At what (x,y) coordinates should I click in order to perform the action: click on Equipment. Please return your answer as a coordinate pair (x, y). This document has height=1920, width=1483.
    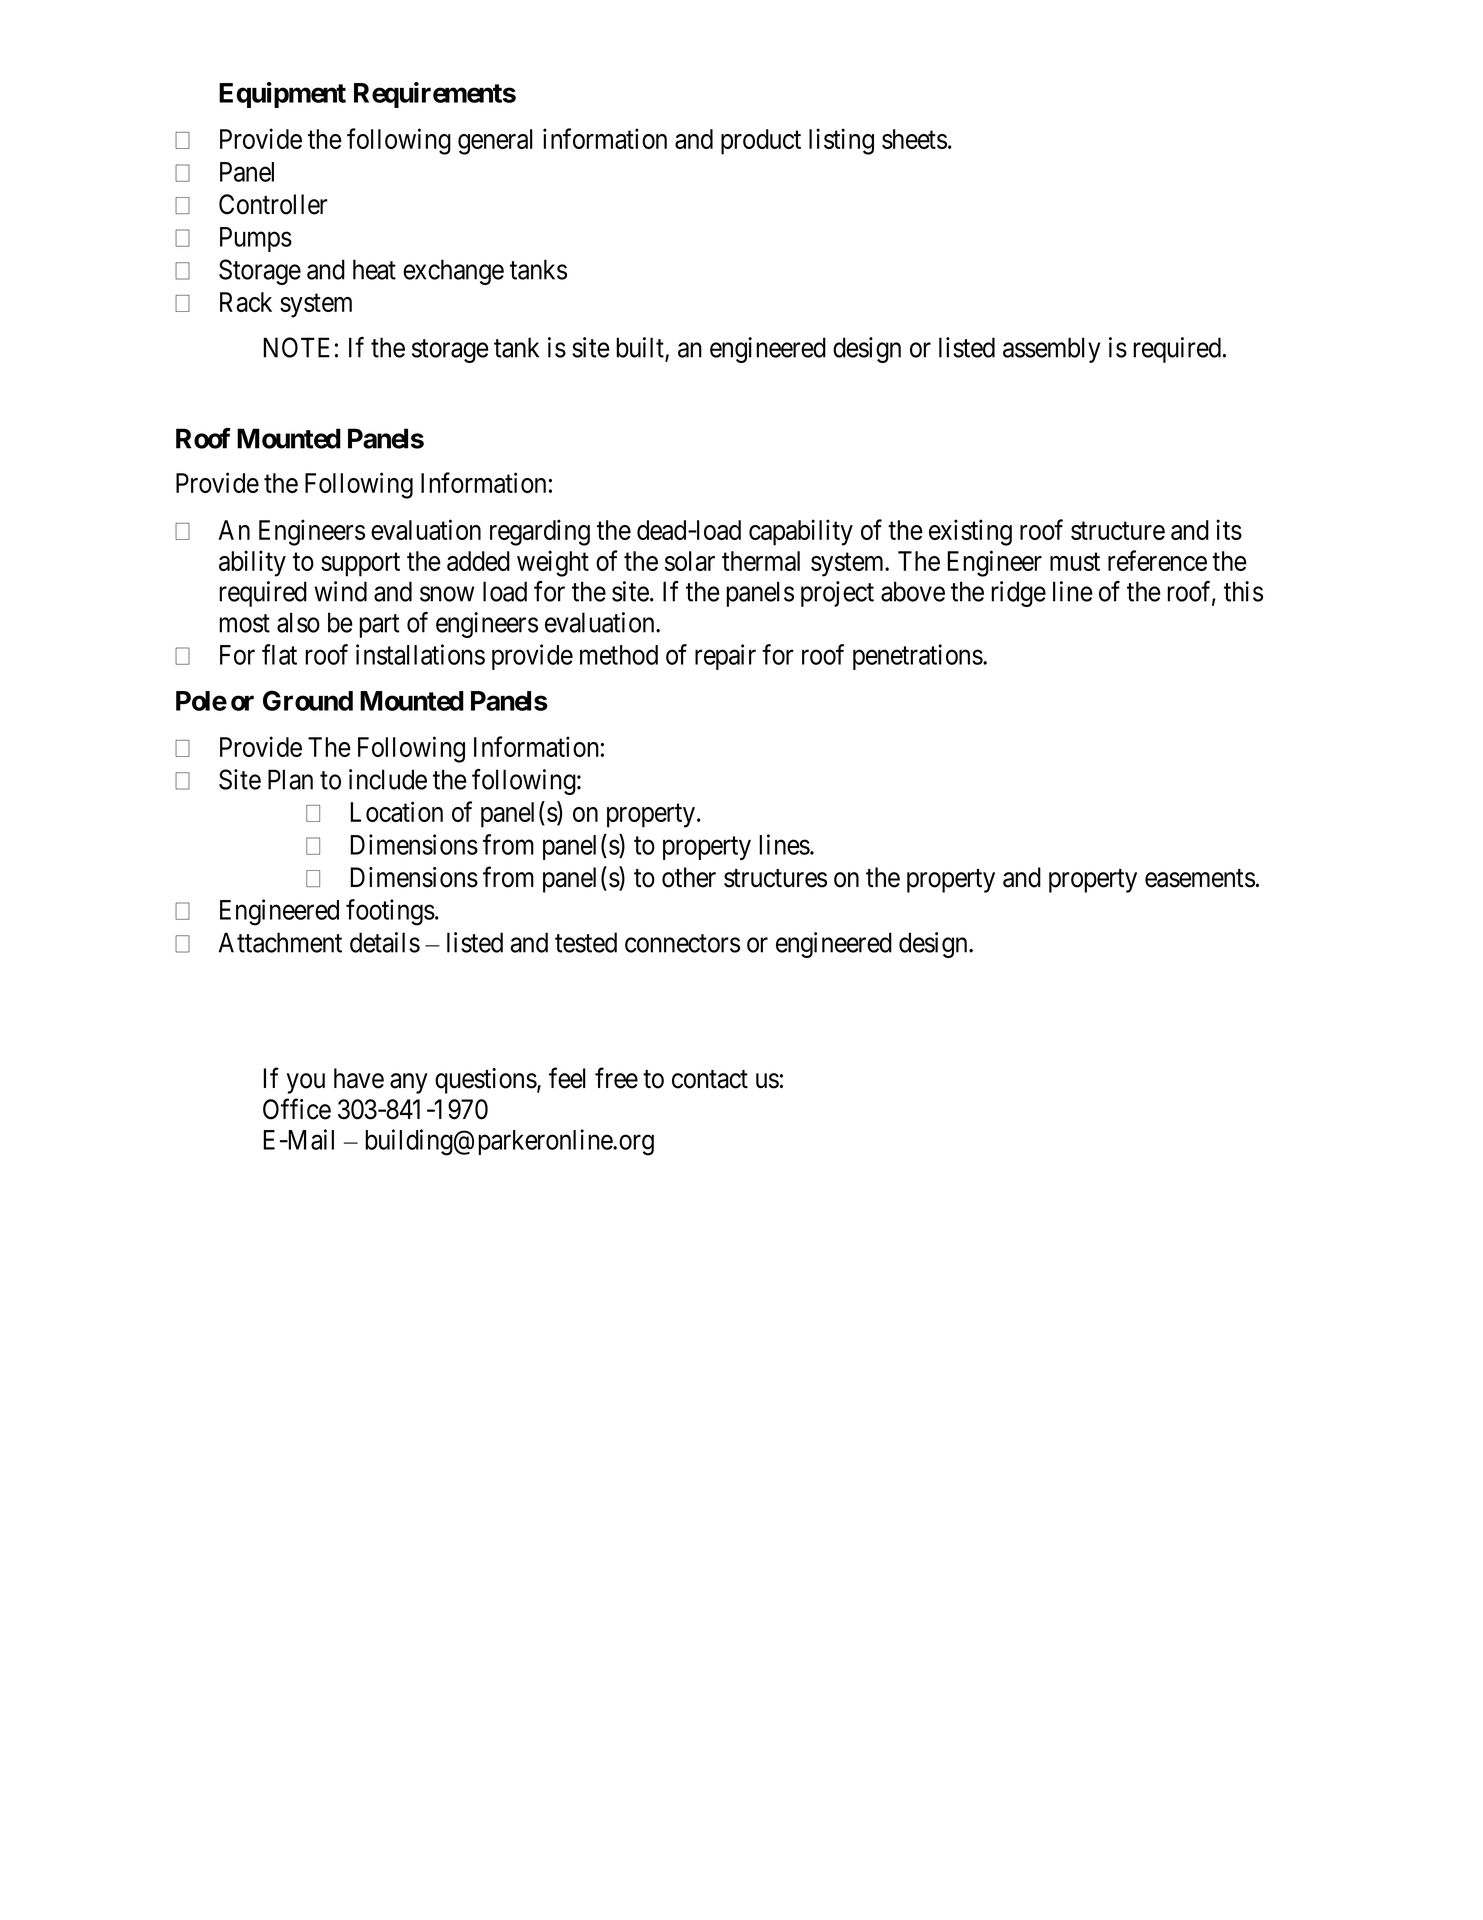
    Looking at the image, I should click on (282, 95).
